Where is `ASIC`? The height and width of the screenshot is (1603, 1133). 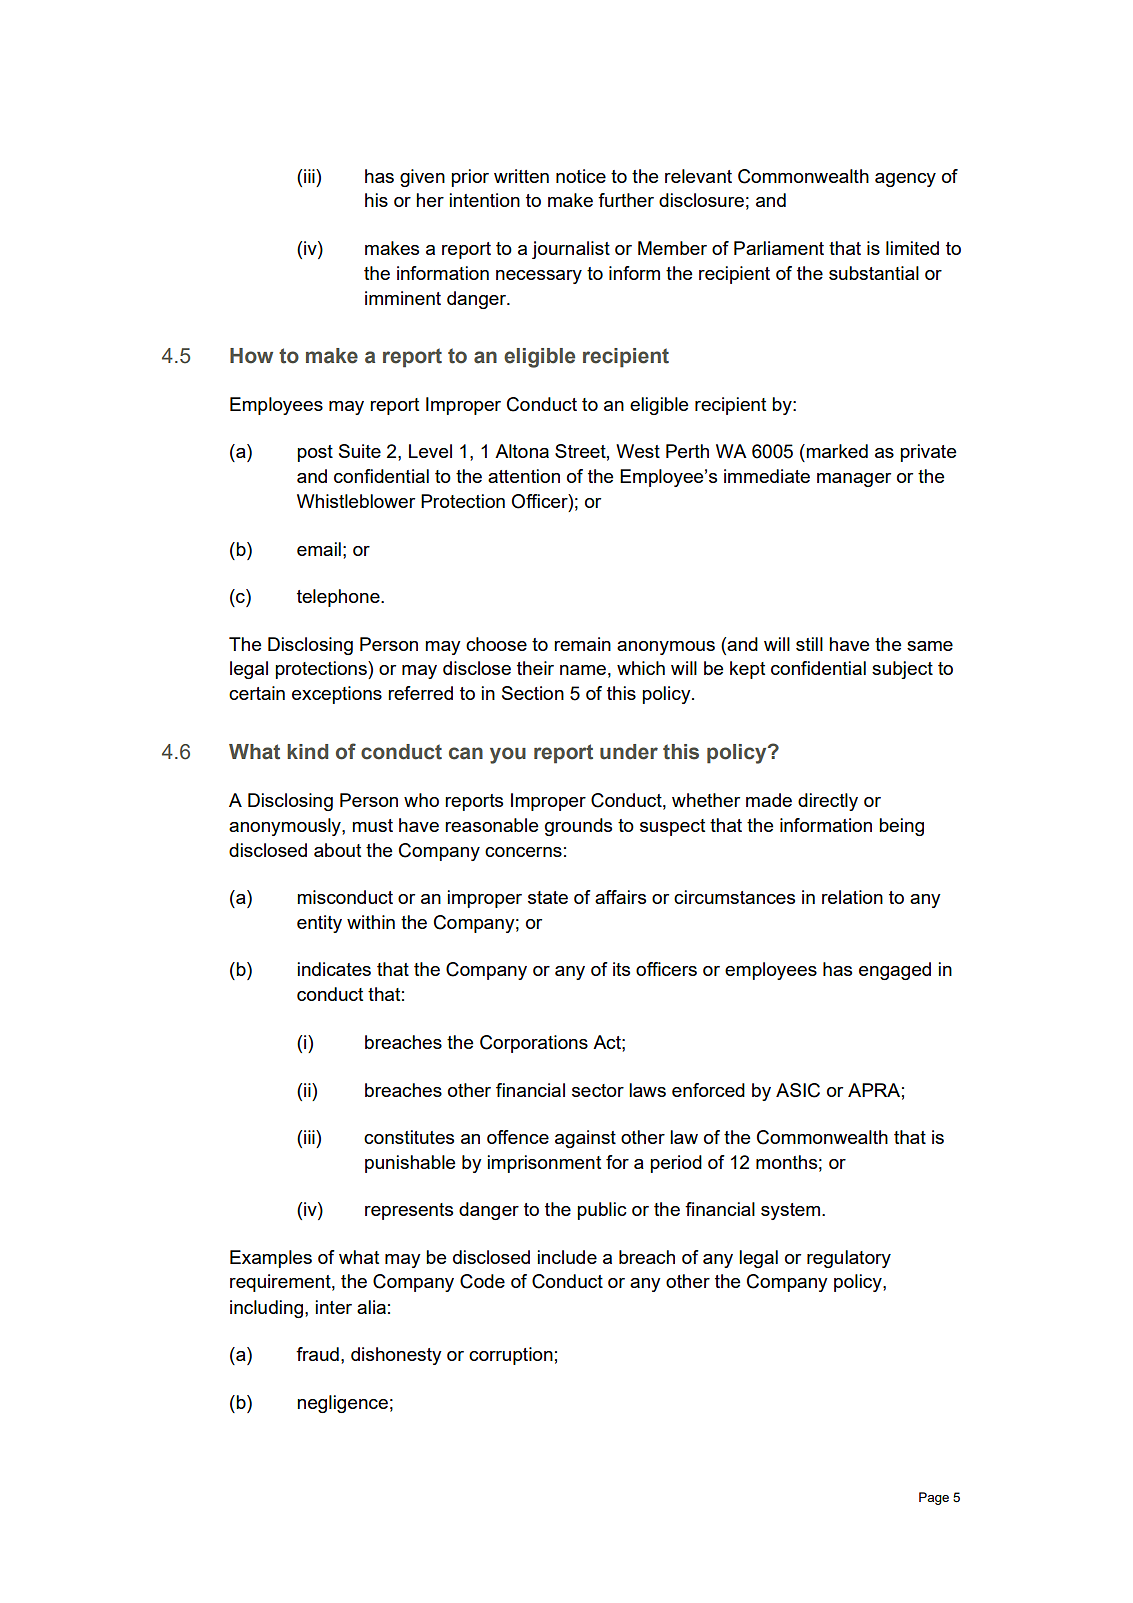
ASIC is located at coordinates (798, 1090).
